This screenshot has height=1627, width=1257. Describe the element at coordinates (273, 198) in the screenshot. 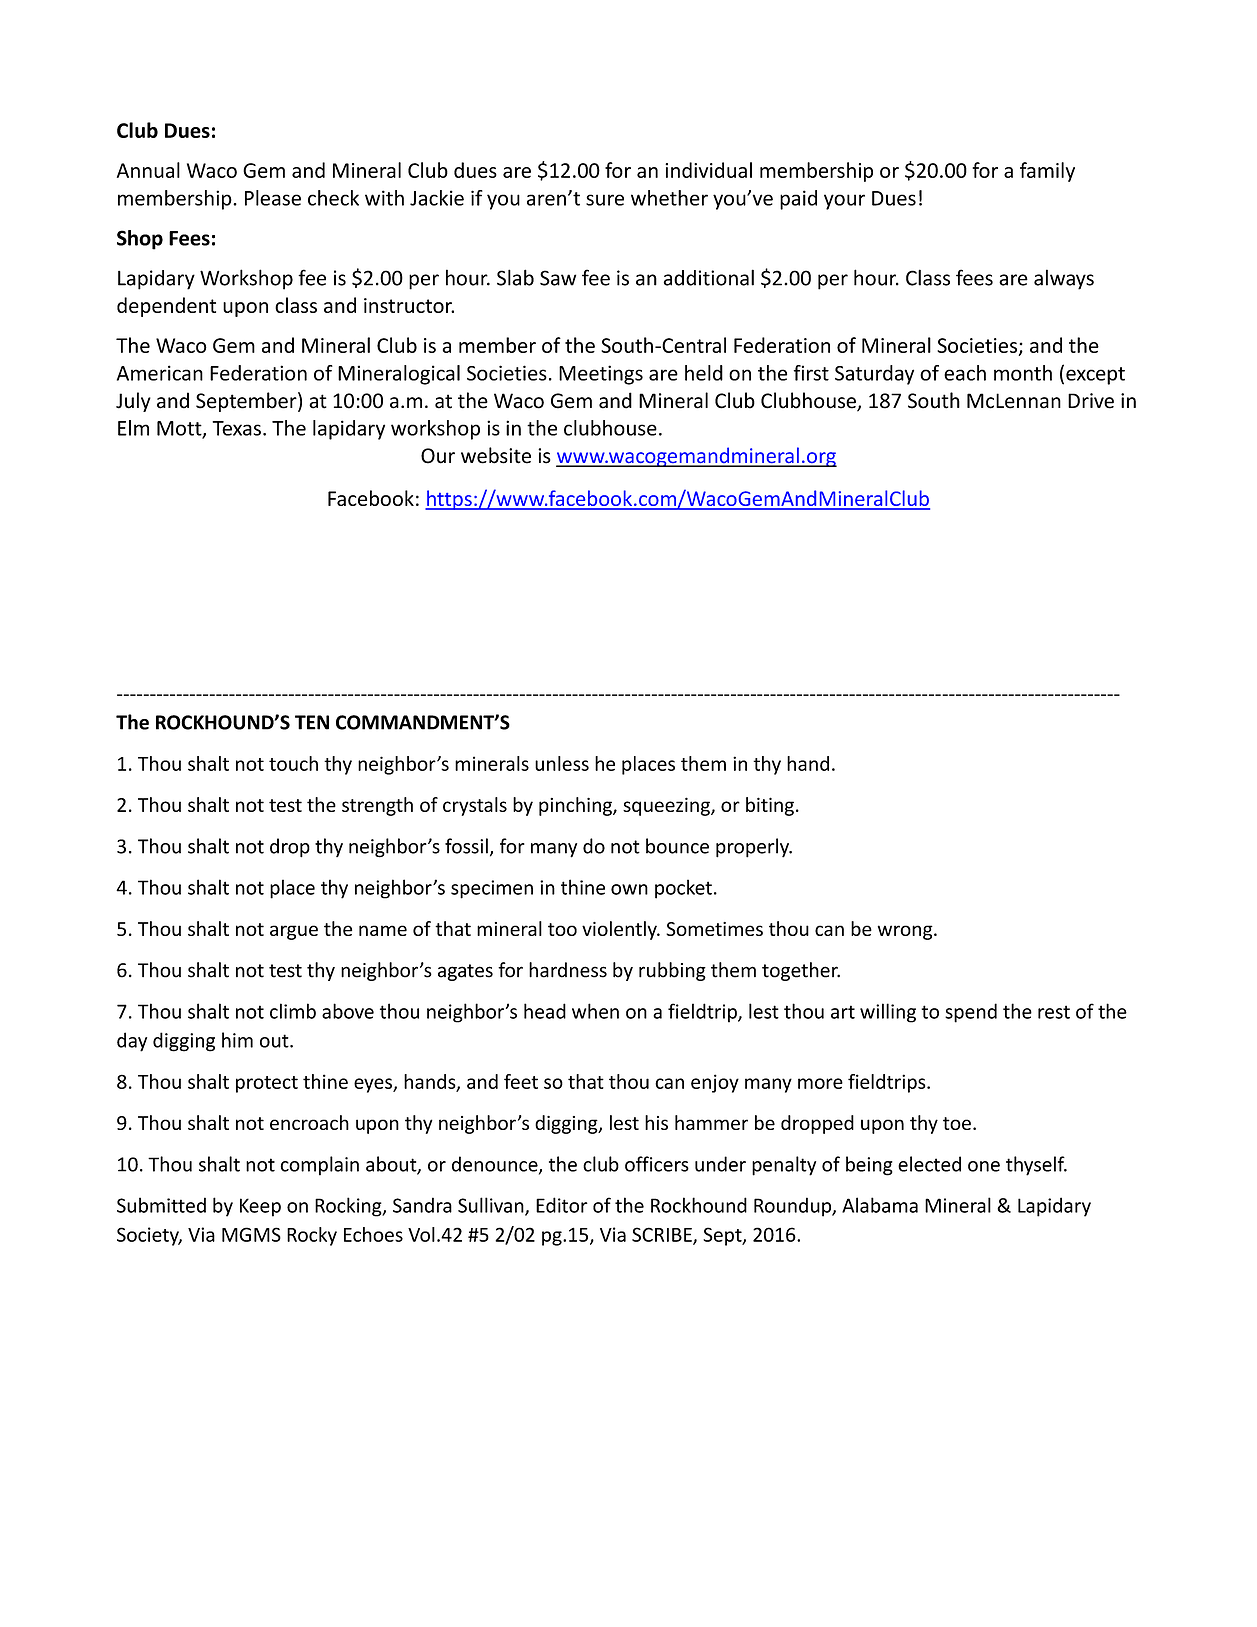

I see `Please` at that location.
